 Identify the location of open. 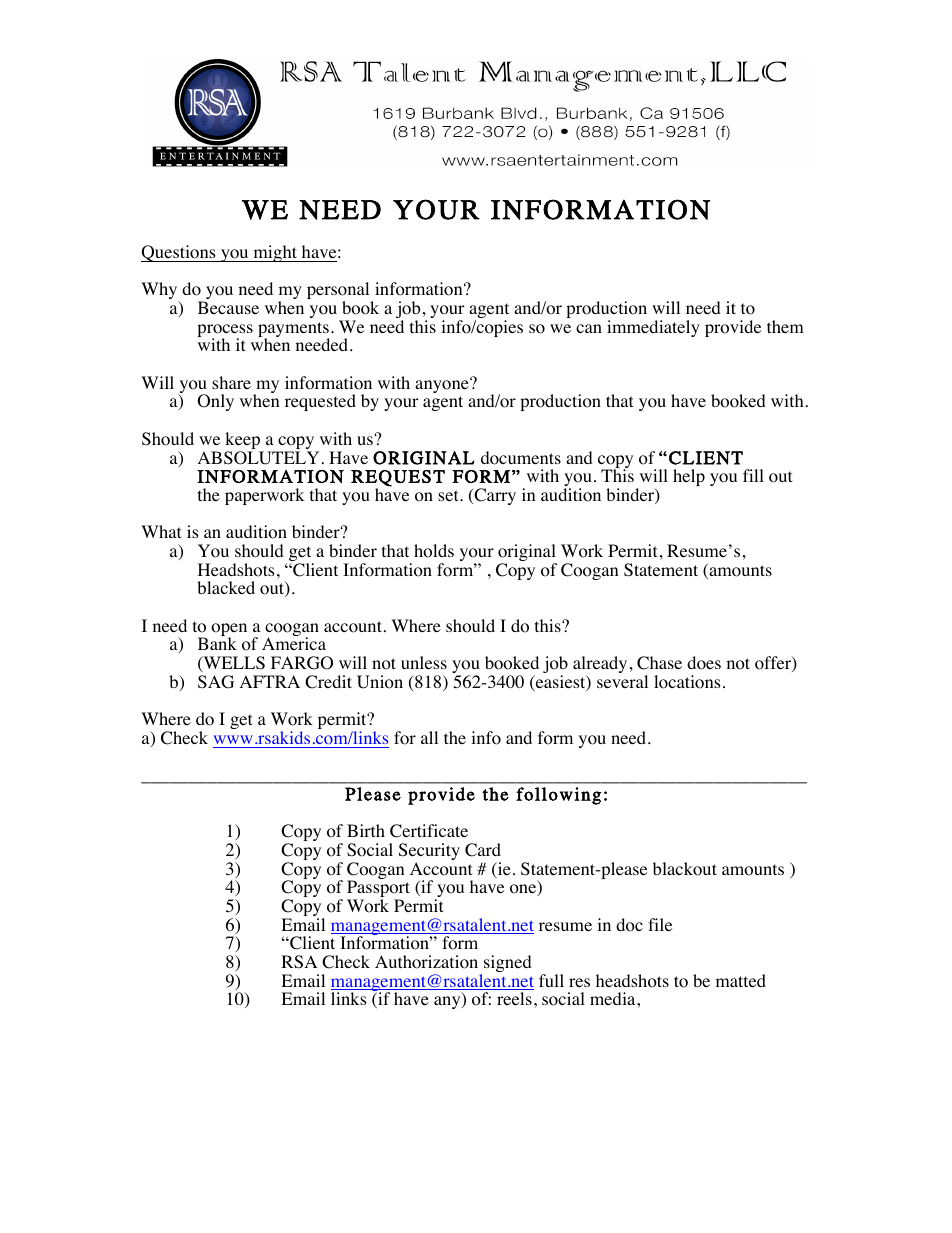
(229, 631).
